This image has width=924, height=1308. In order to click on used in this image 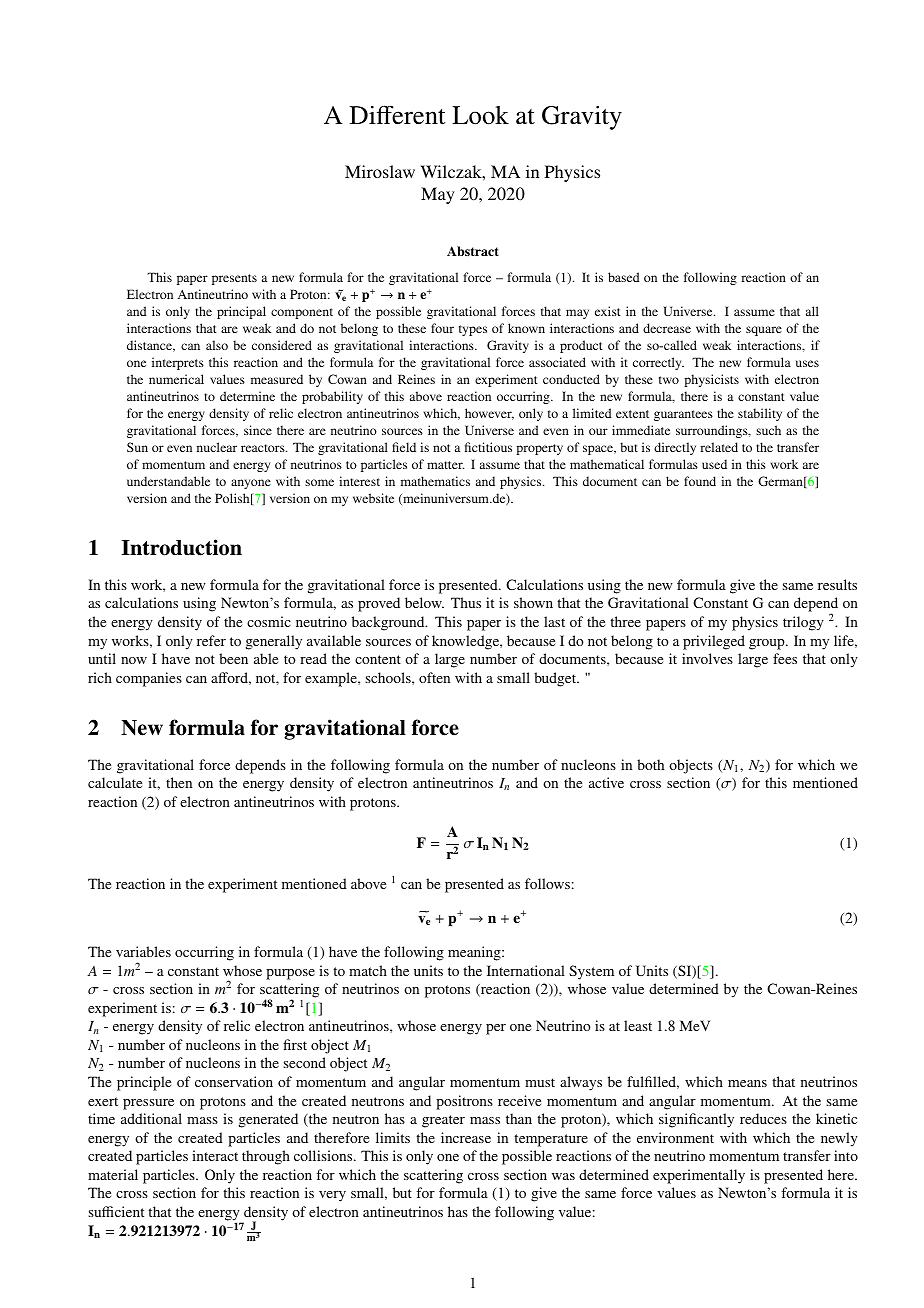, I will do `click(714, 464)`.
